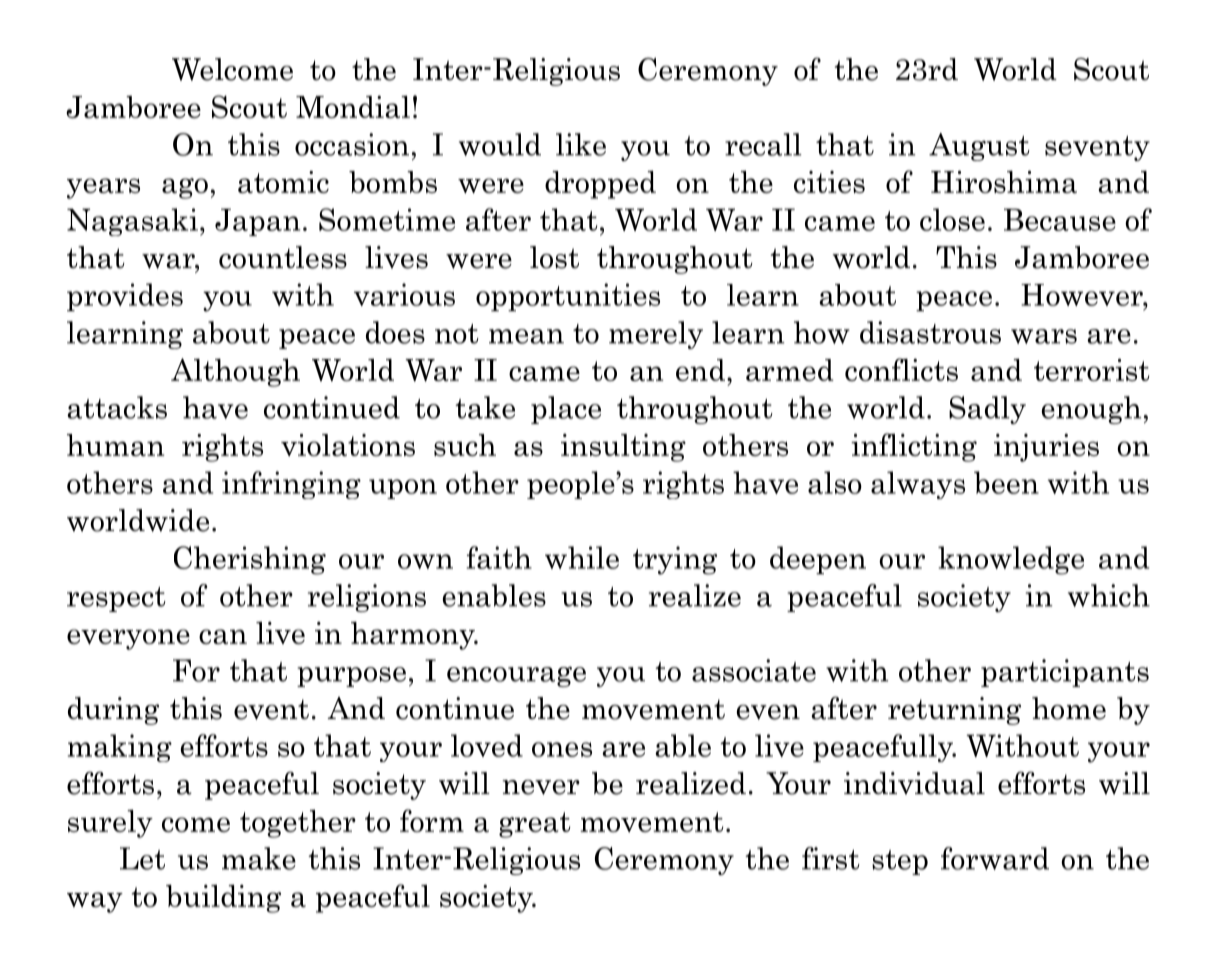  What do you see at coordinates (250, 560) in the screenshot?
I see `Cherishing` at bounding box center [250, 560].
